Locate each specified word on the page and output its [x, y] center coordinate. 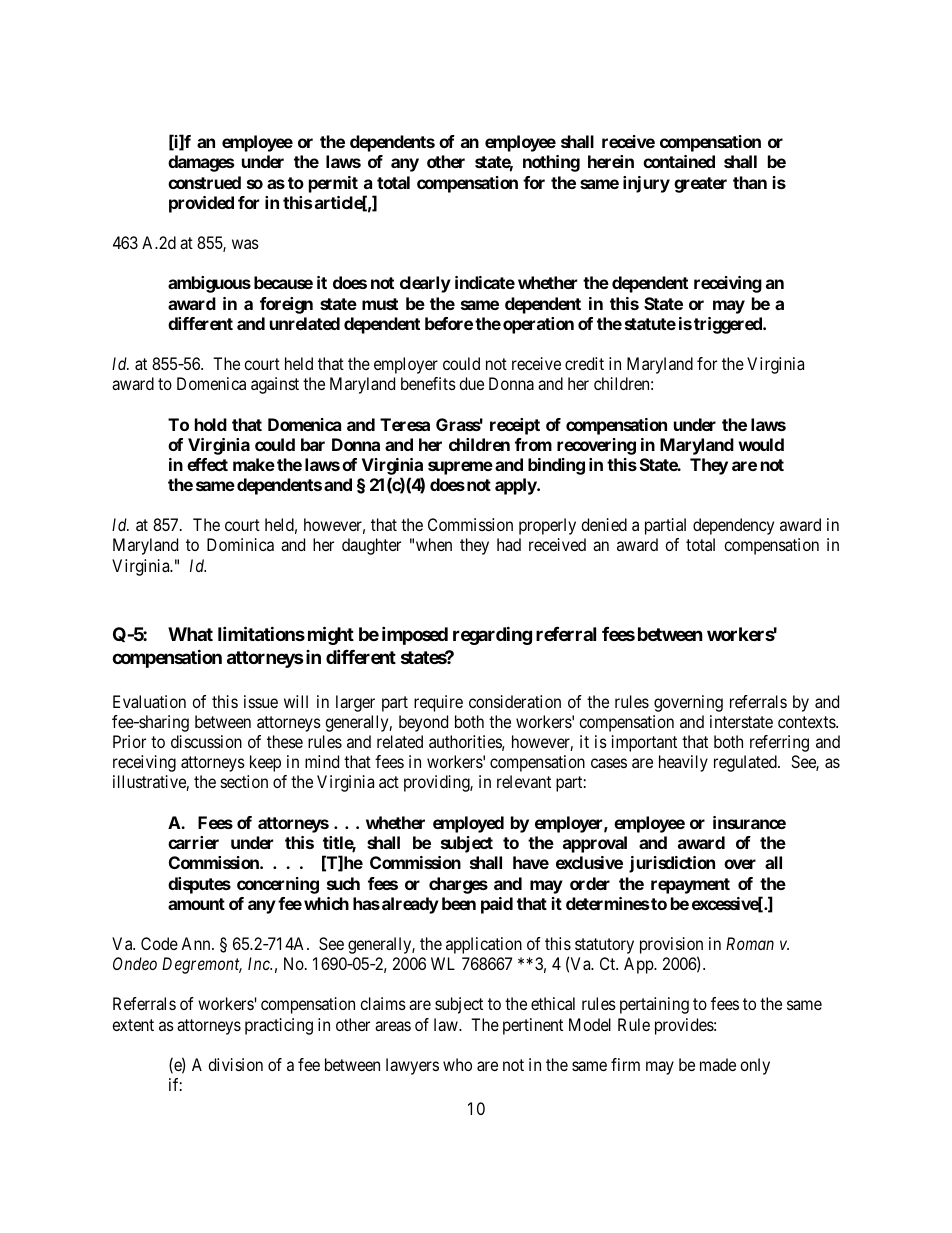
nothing [551, 163]
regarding [492, 636]
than [750, 182]
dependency [733, 526]
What [190, 634]
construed [204, 182]
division [235, 1064]
